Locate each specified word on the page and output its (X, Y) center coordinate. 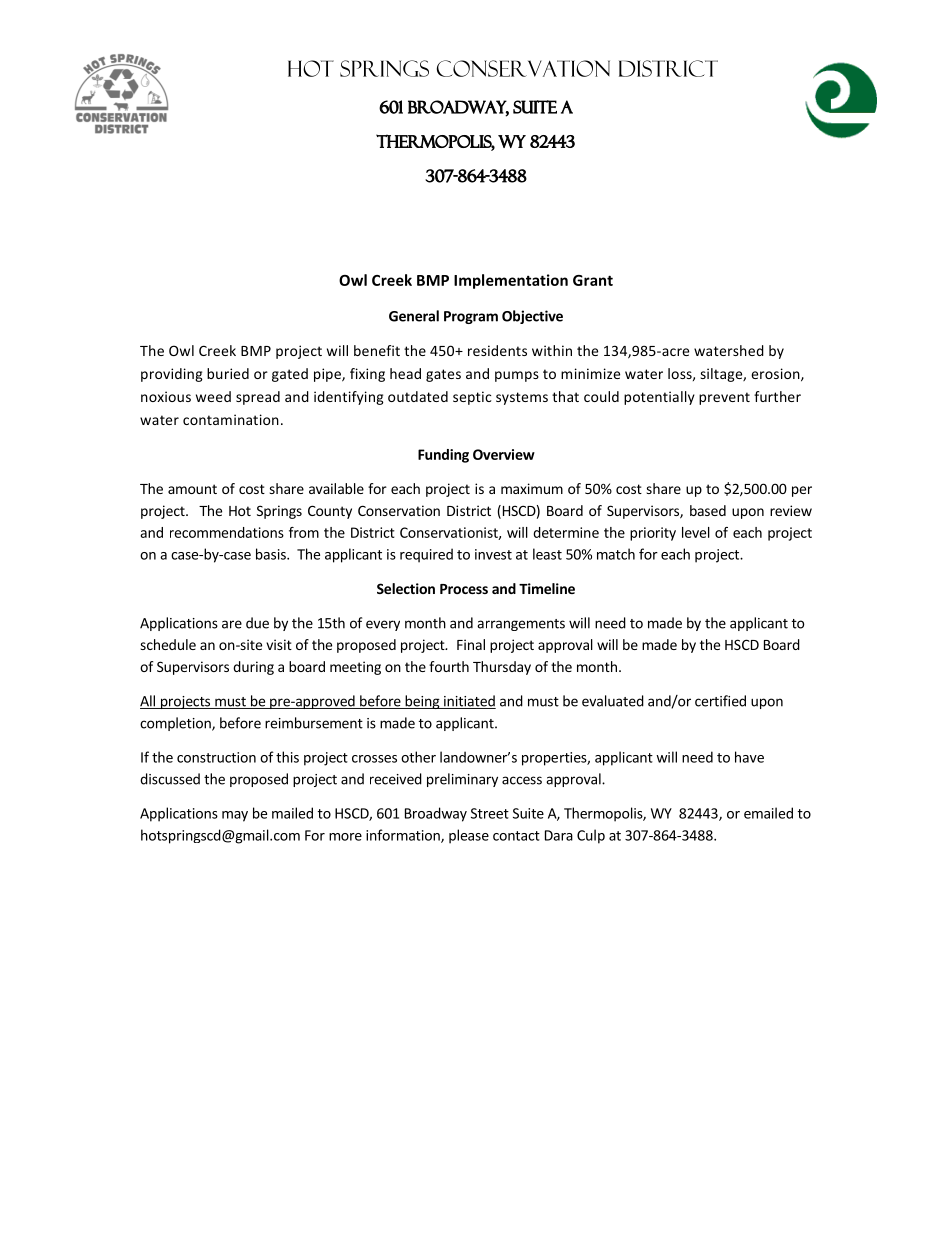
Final (471, 644)
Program (471, 317)
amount (192, 489)
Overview (504, 454)
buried (228, 373)
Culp (591, 836)
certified (720, 701)
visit (279, 644)
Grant (593, 280)
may (235, 816)
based (708, 510)
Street (490, 813)
